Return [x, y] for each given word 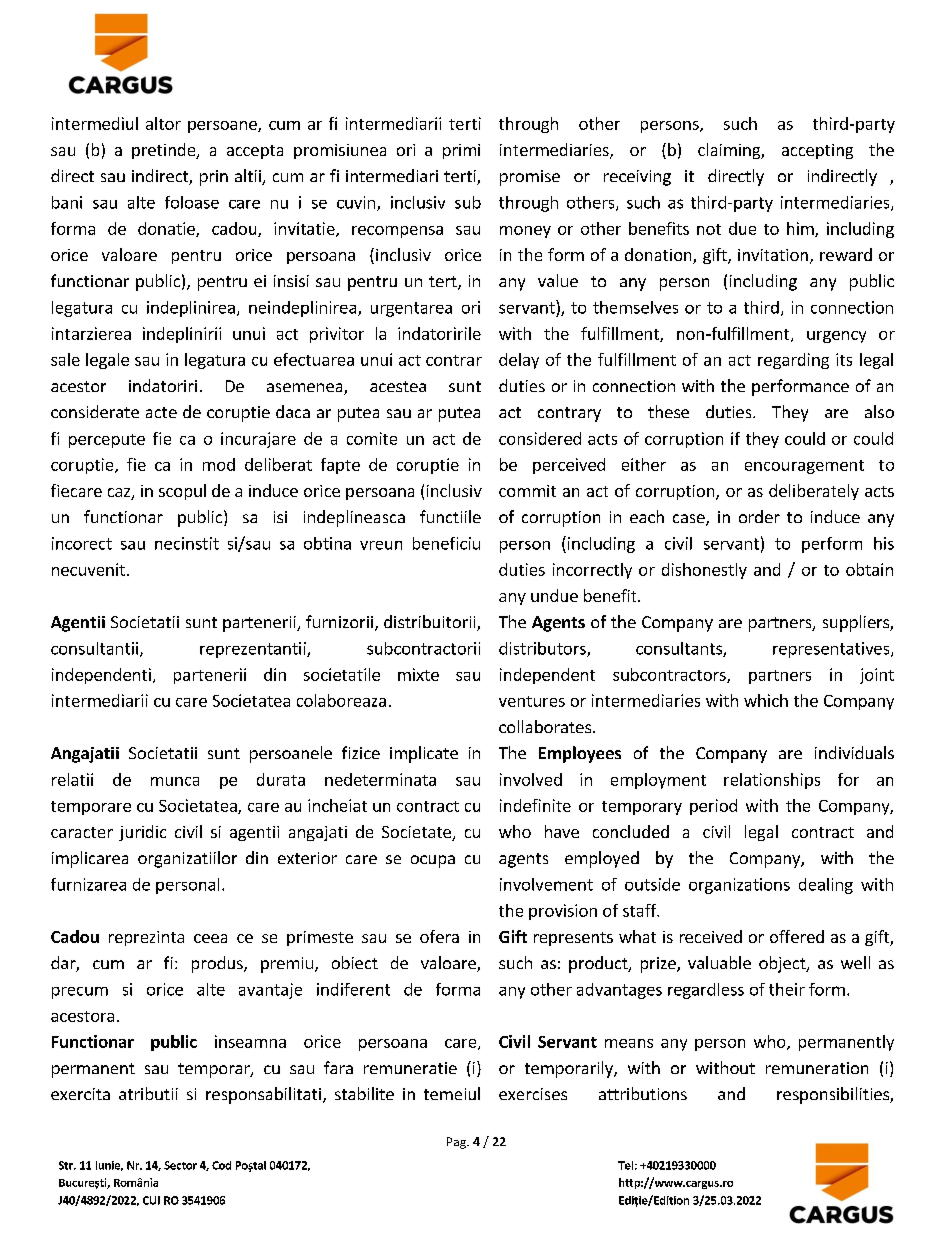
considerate [95, 411]
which [766, 700]
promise [530, 178]
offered [797, 936]
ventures [532, 701]
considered [540, 438]
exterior [307, 858]
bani [67, 202]
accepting [817, 151]
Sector [180, 1165]
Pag [457, 1143]
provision [563, 912]
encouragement [804, 467]
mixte [418, 674]
